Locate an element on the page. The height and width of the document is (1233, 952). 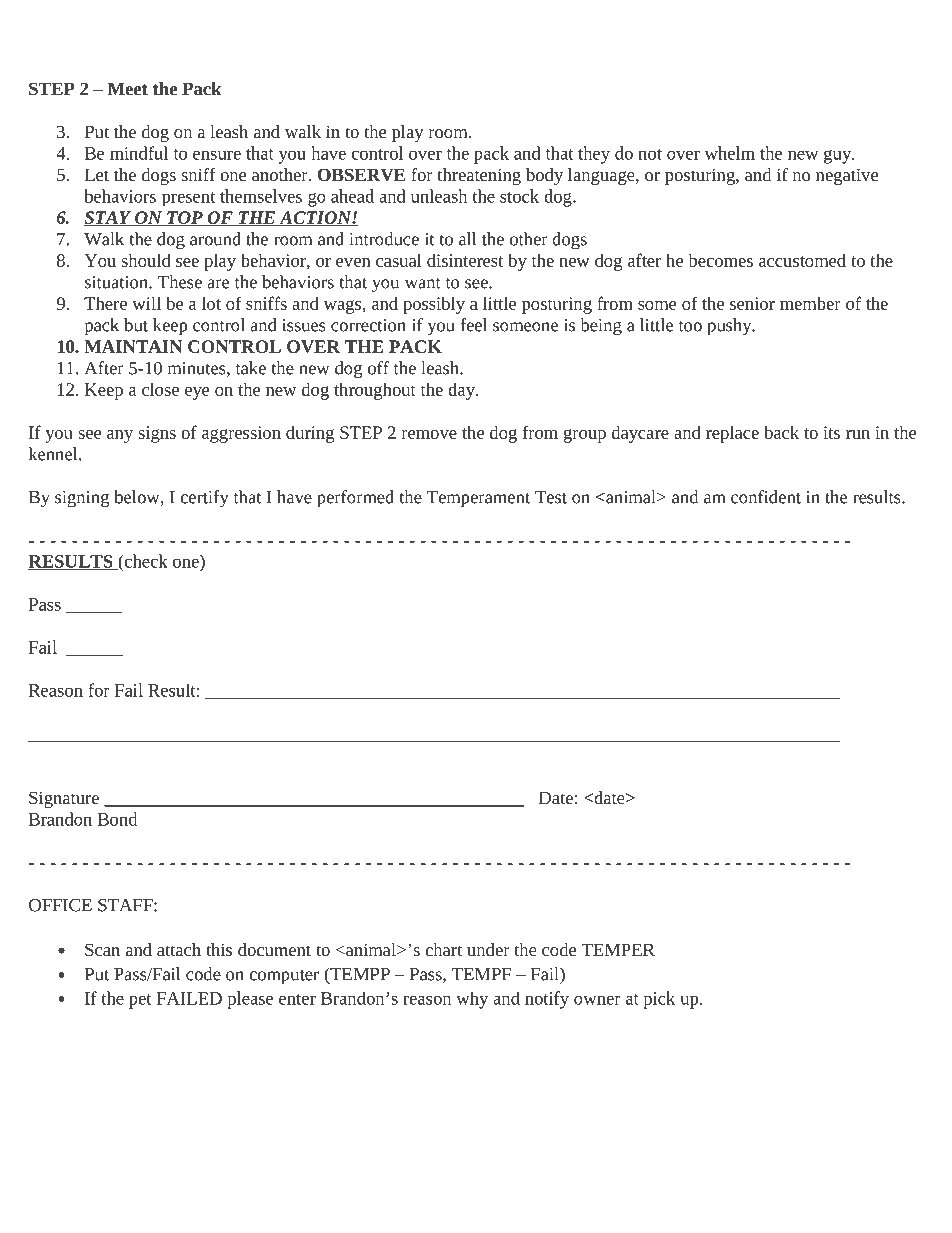
threatening is located at coordinates (479, 176).
